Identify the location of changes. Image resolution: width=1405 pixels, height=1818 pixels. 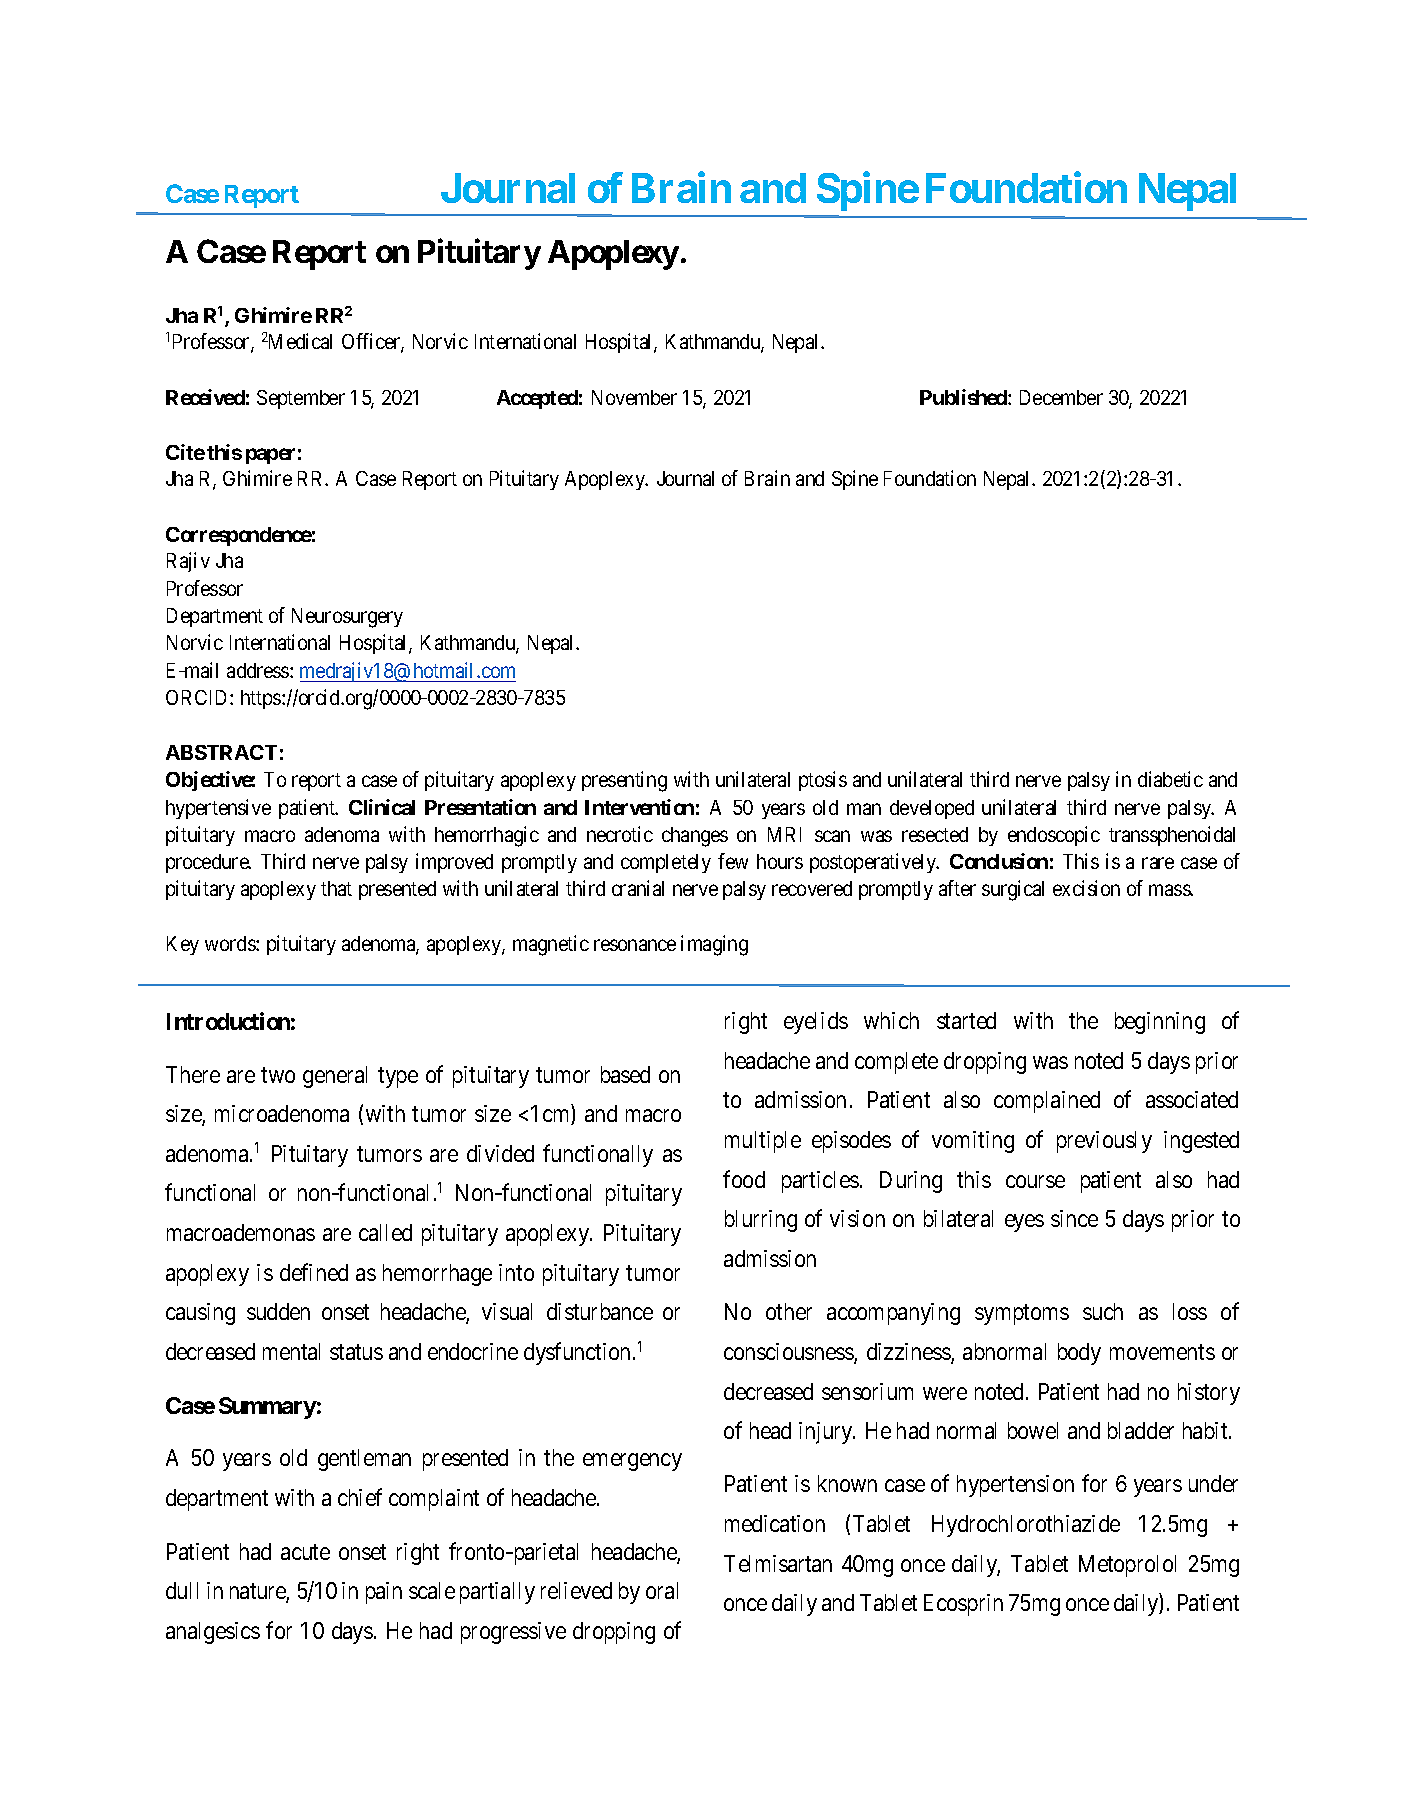
(695, 837).
